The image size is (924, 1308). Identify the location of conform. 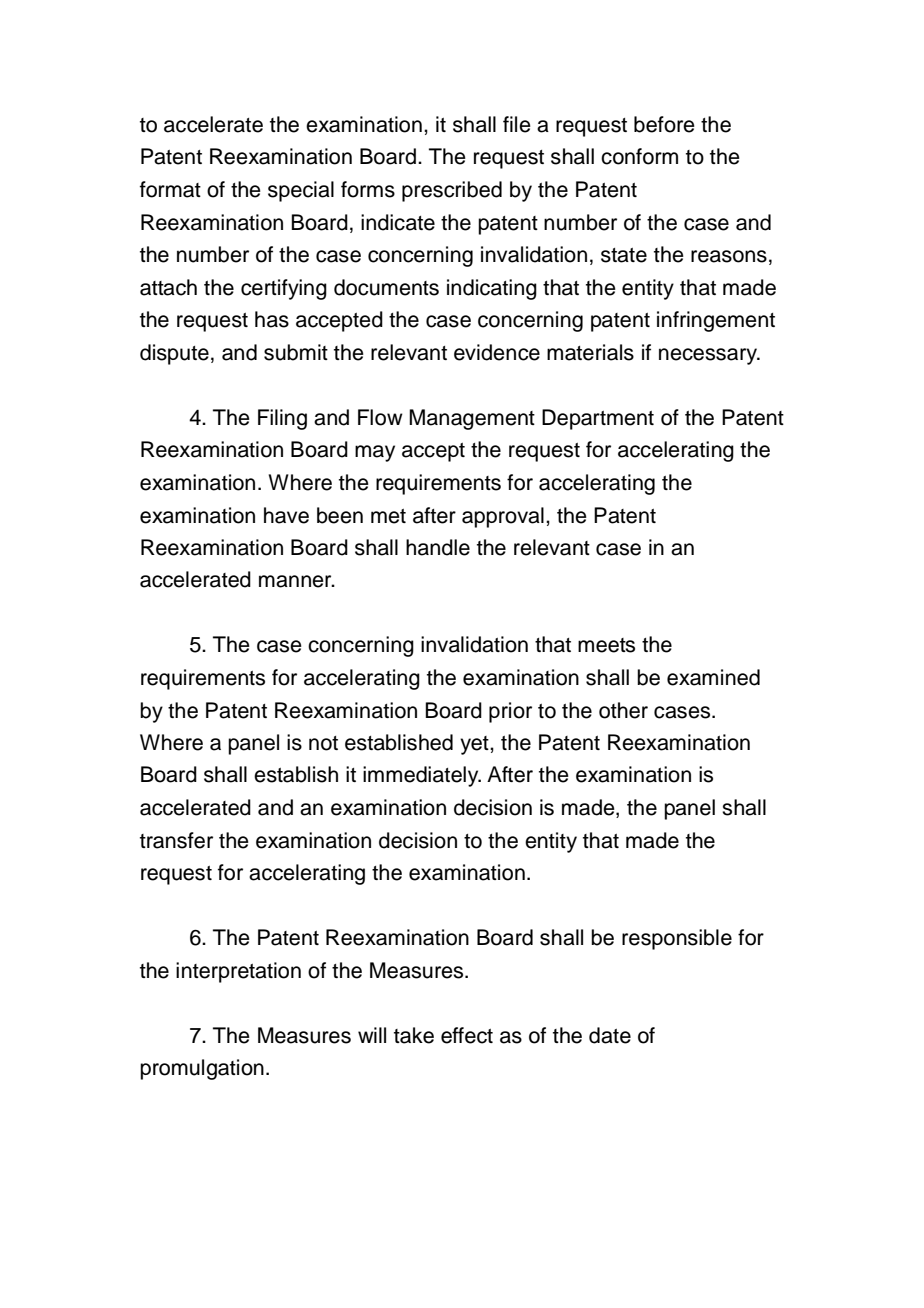
(639, 156).
